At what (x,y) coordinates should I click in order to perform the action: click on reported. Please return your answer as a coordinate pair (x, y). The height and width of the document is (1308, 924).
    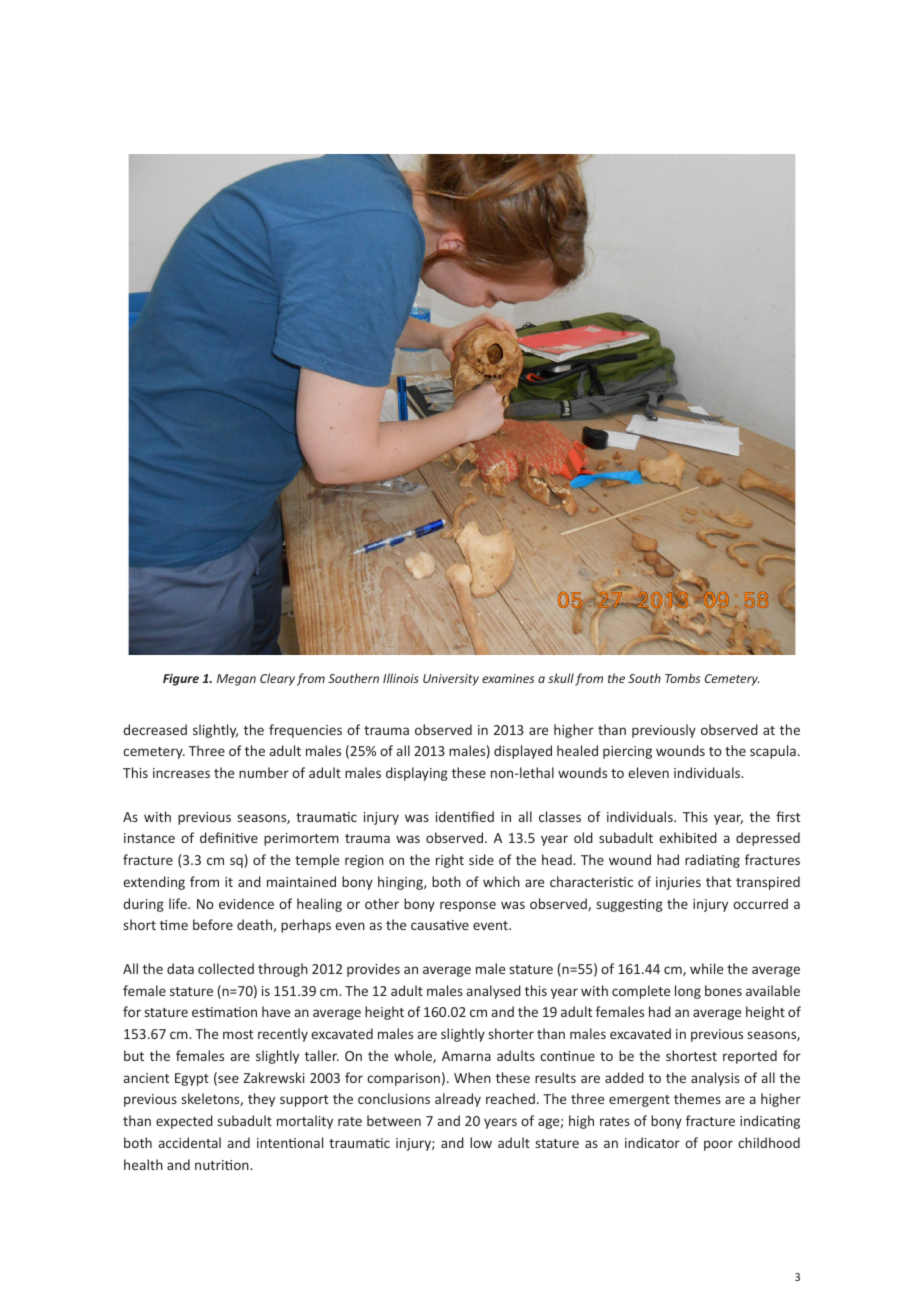
    Looking at the image, I should click on (750, 1057).
